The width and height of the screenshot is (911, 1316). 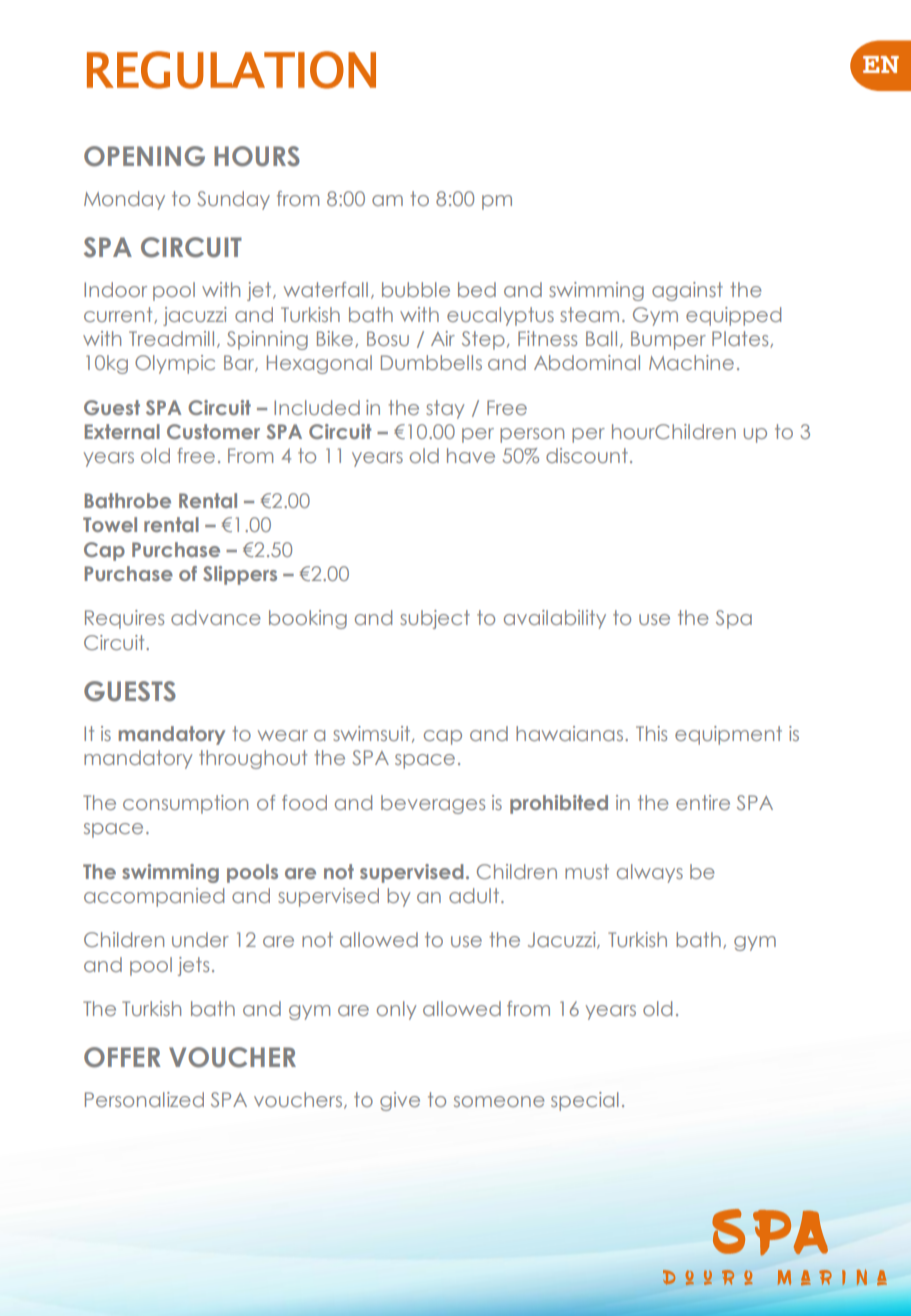 I want to click on REGULATION, so click(x=231, y=70).
